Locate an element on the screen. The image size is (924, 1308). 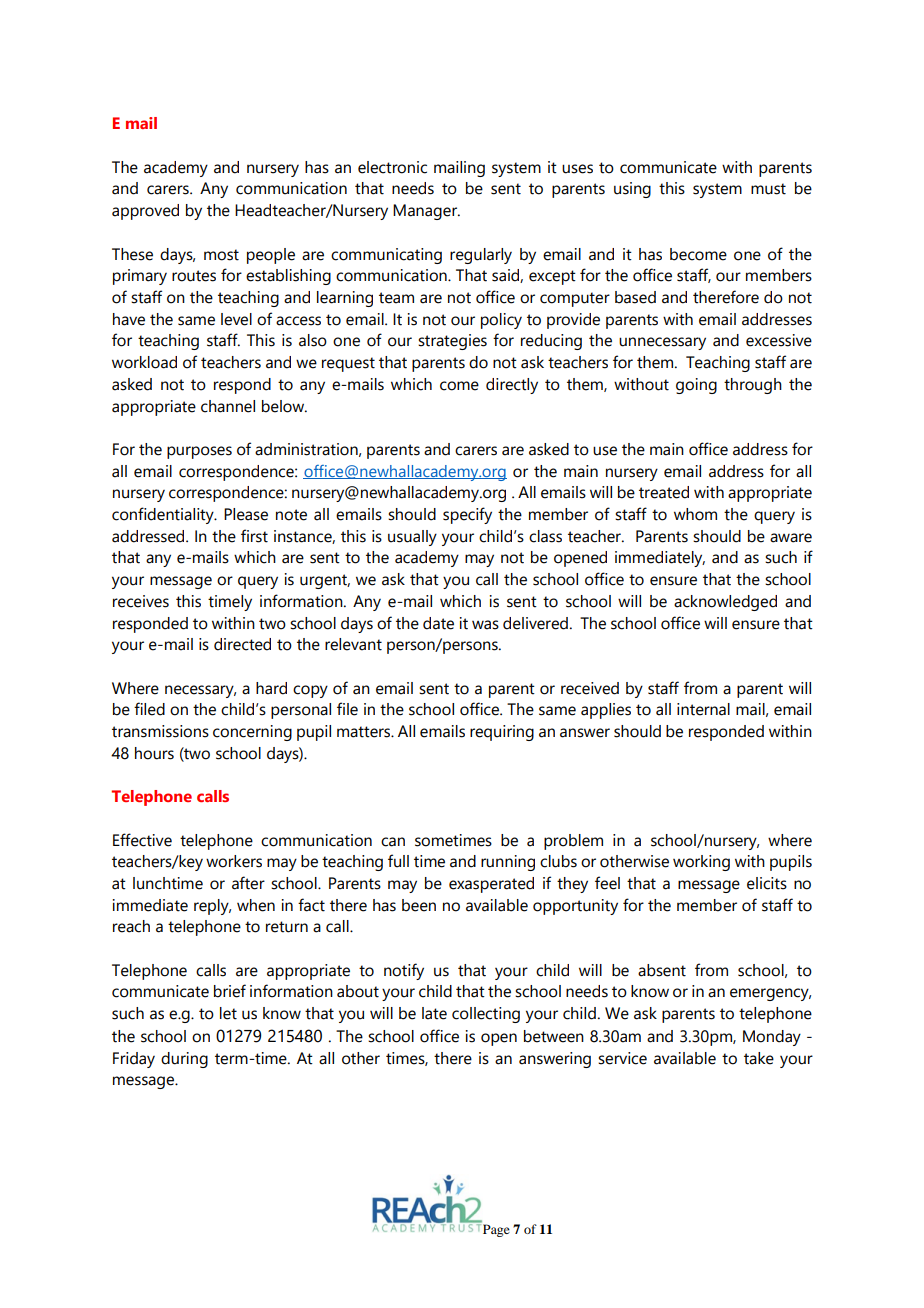
internal is located at coordinates (703, 709).
